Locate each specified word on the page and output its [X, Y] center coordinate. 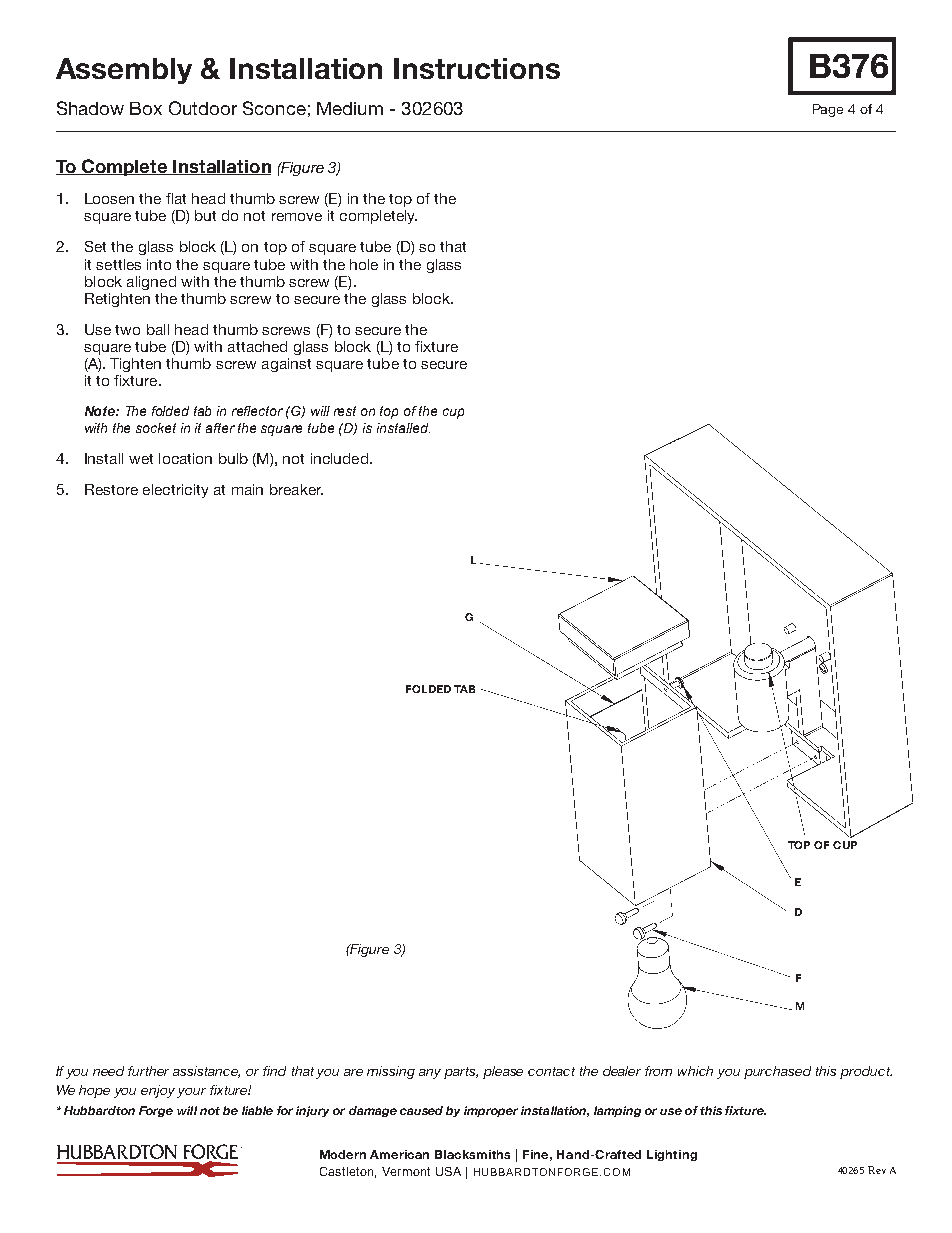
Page [828, 110]
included [339, 458]
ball [158, 329]
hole [364, 264]
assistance [206, 1072]
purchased [777, 1072]
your [191, 1093]
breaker [296, 489]
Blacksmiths [472, 1154]
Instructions [477, 68]
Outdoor [203, 108]
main [247, 489]
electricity [175, 491]
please [503, 1072]
